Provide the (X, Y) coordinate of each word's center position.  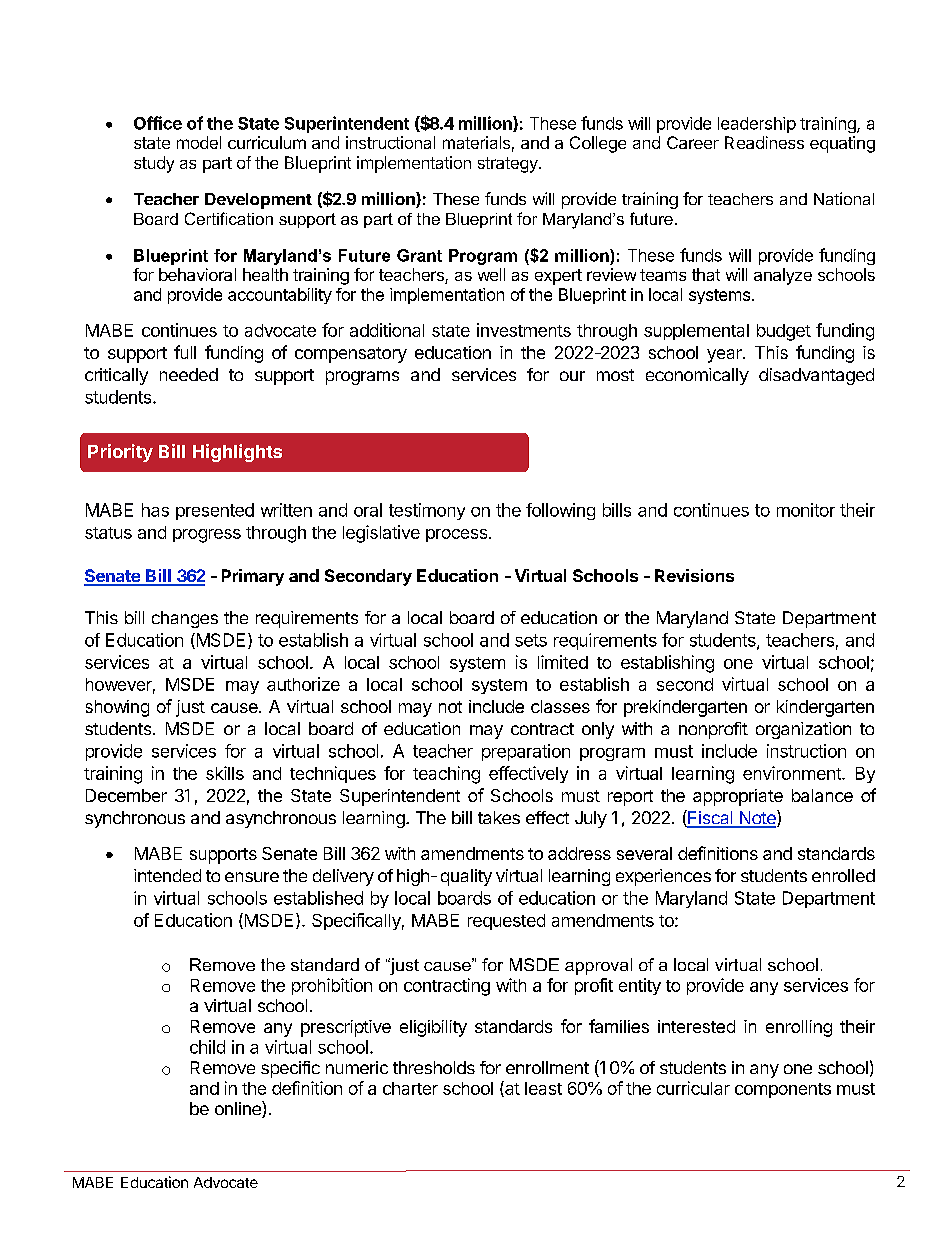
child (207, 1047)
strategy (509, 165)
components (783, 1090)
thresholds (434, 1067)
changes (185, 619)
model (199, 142)
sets (531, 640)
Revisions (694, 575)
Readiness (764, 142)
